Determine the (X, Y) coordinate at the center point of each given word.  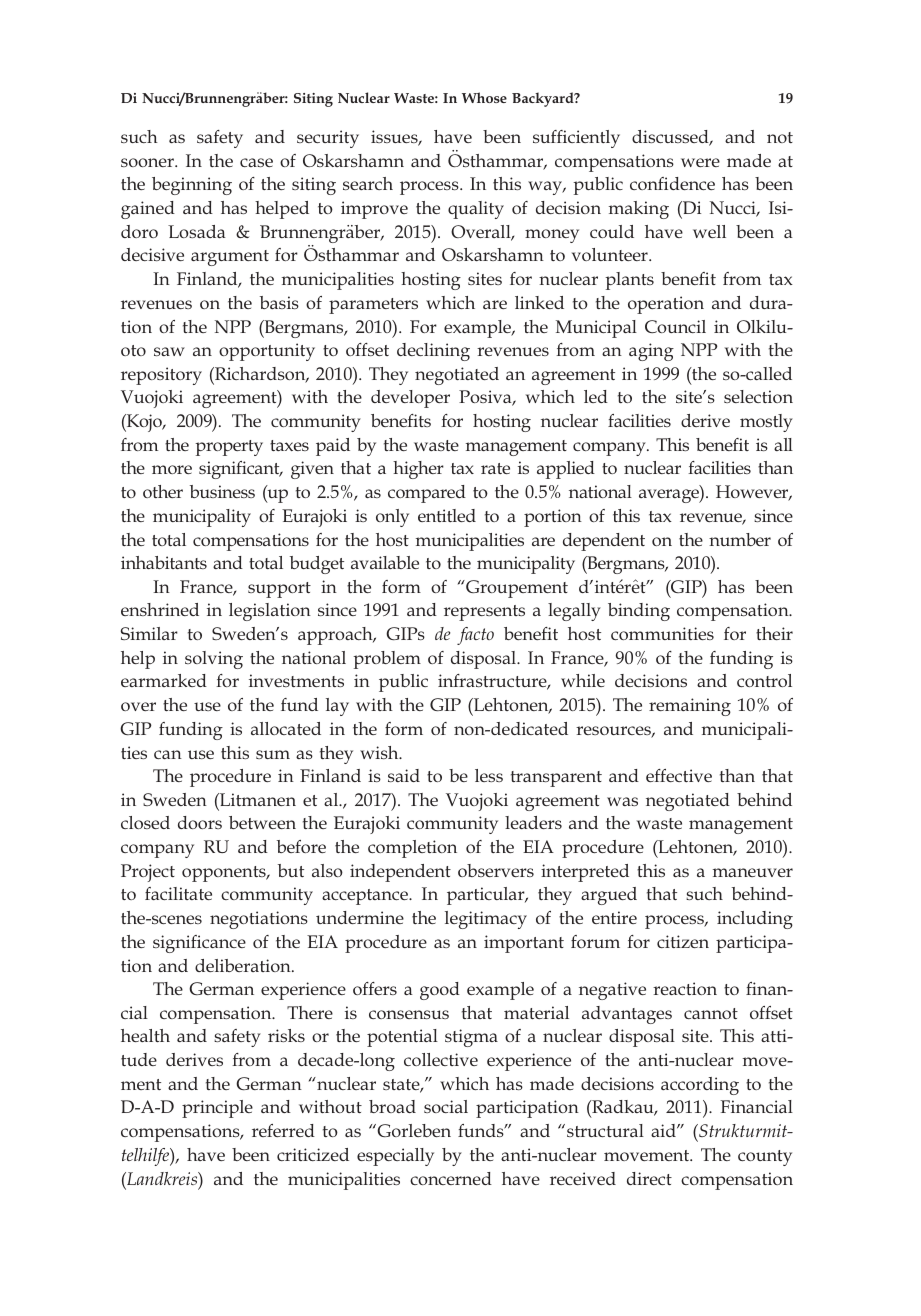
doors (200, 822)
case (256, 162)
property (229, 448)
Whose (484, 97)
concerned (451, 1178)
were (700, 162)
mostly (766, 423)
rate (495, 468)
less (489, 775)
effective (679, 775)
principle (217, 1109)
